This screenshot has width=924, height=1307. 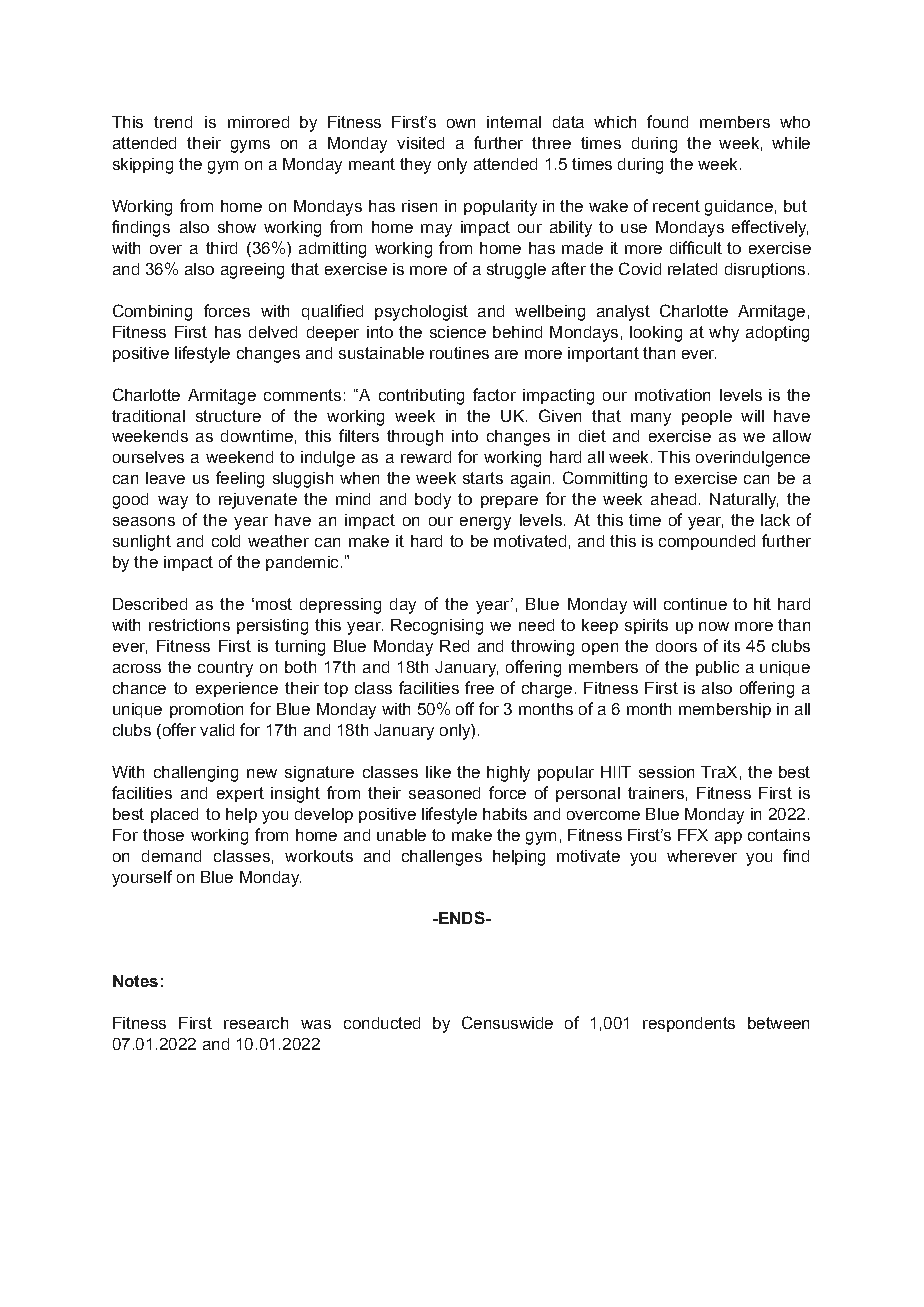 What do you see at coordinates (256, 1023) in the screenshot?
I see `research` at bounding box center [256, 1023].
